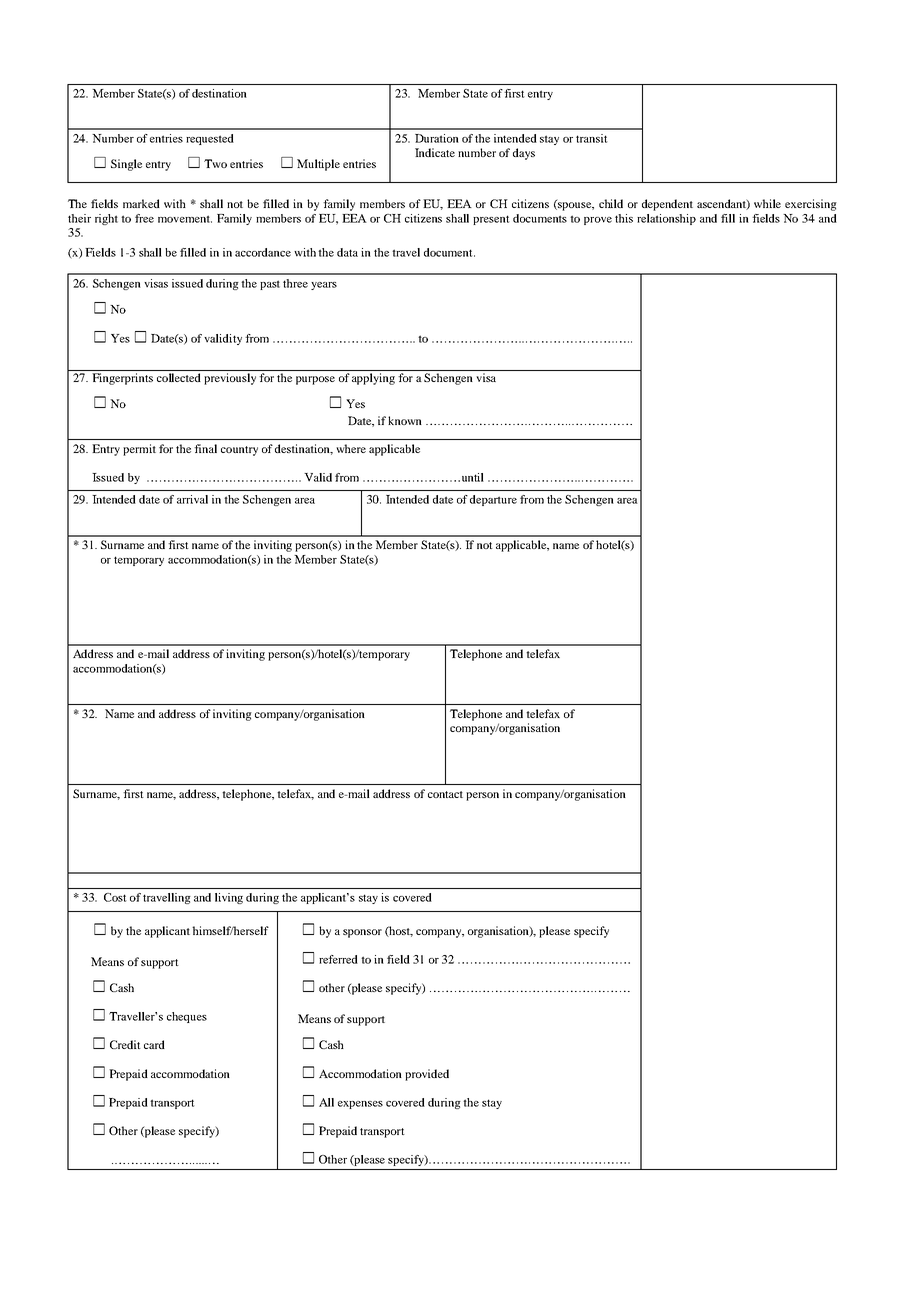  Describe the element at coordinates (338, 959) in the screenshot. I see `referred` at that location.
